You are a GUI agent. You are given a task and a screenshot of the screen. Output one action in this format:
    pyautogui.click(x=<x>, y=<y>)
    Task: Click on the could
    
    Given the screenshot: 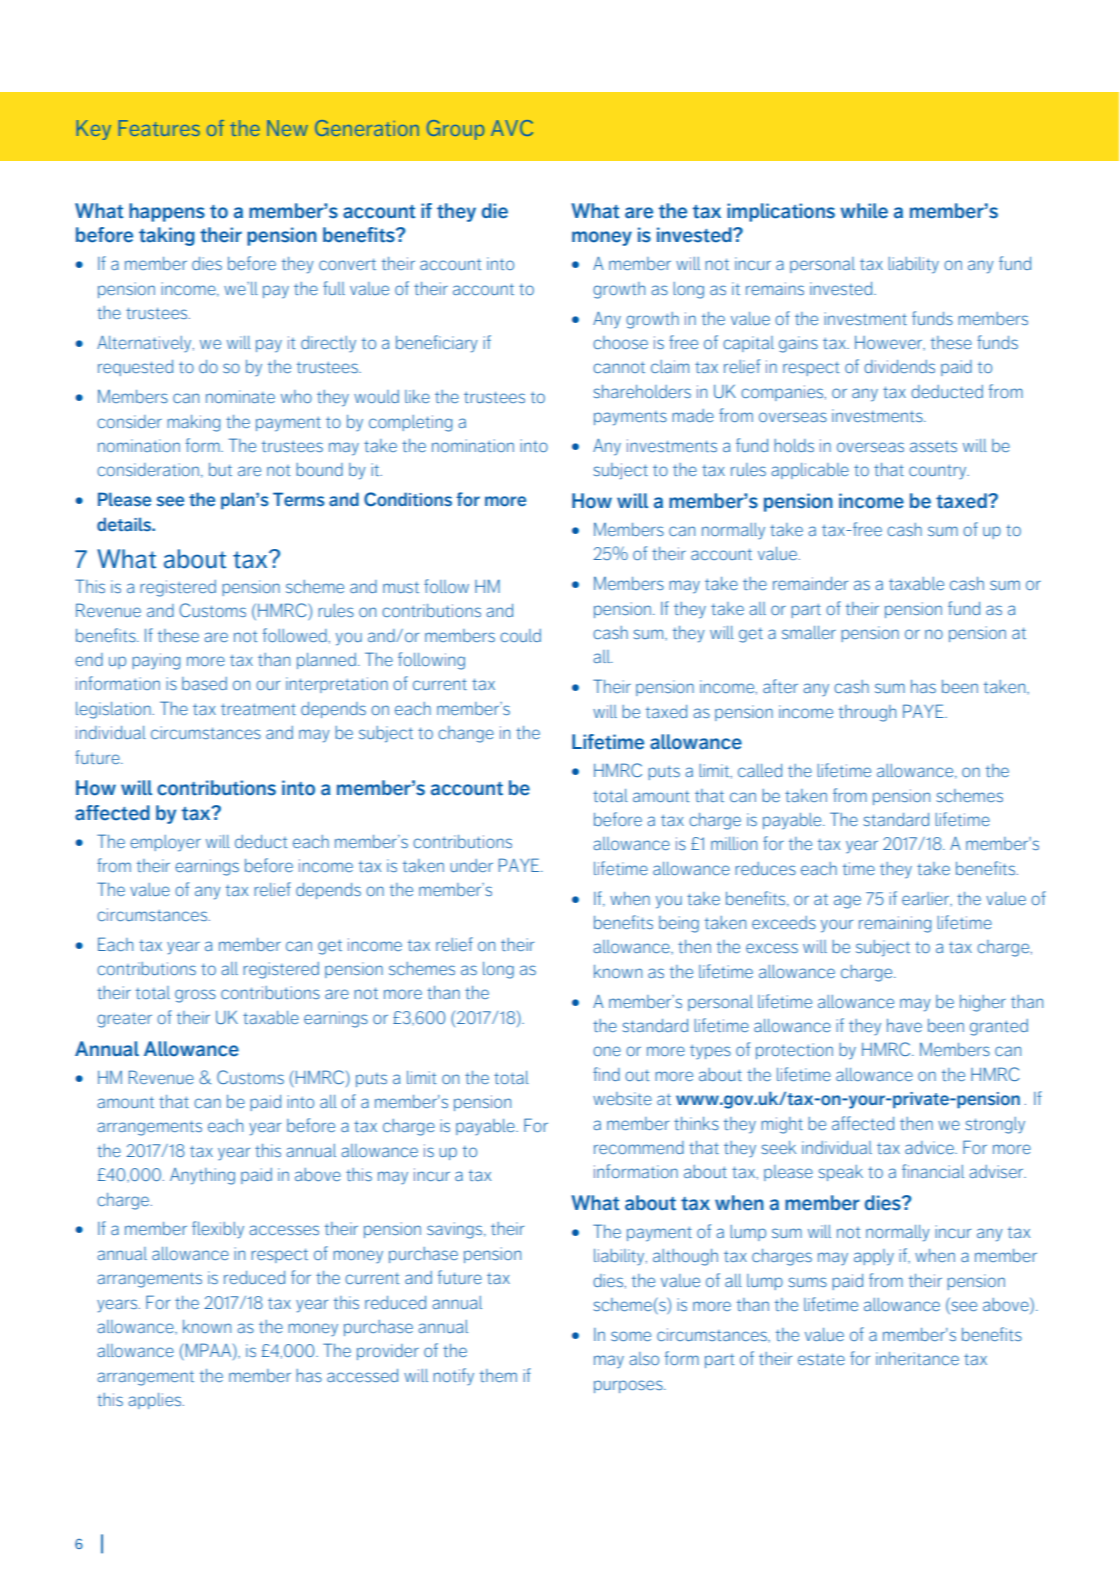 What is the action you would take?
    pyautogui.click(x=520, y=635)
